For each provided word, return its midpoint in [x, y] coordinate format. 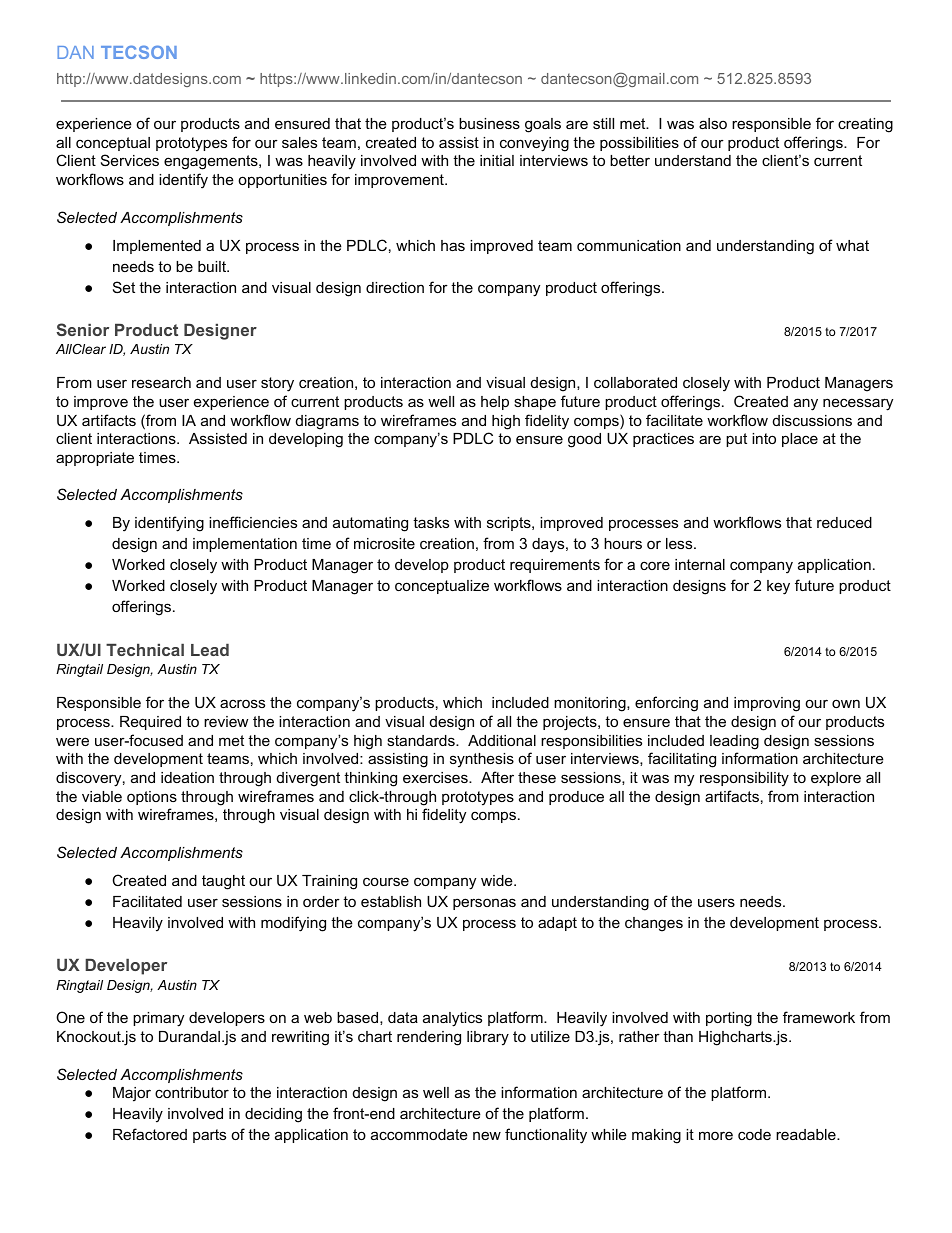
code [754, 1134]
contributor [192, 1092]
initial [497, 160]
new [487, 1135]
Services [130, 160]
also [713, 123]
